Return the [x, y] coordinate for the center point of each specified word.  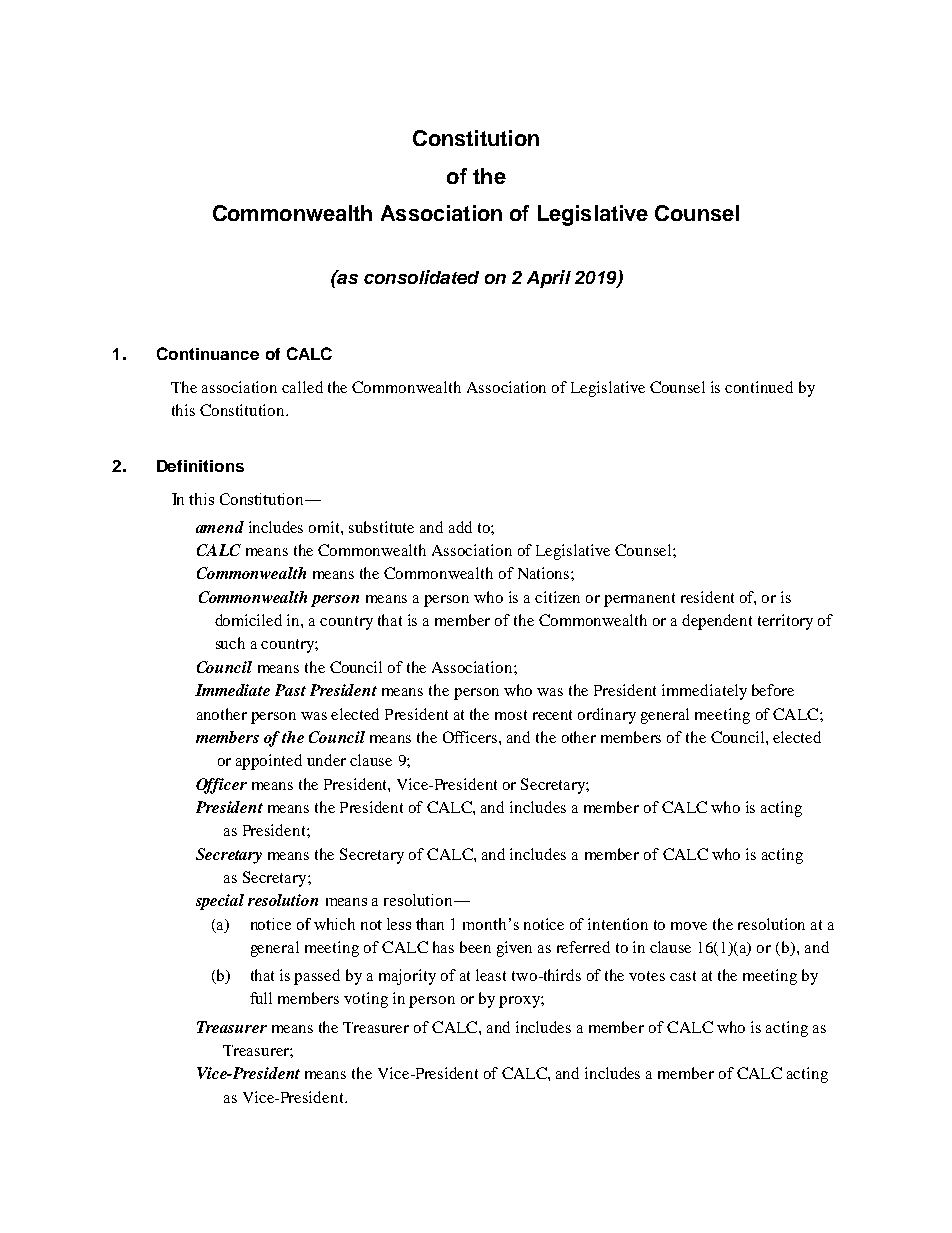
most [511, 715]
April [549, 279]
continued [759, 387]
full [261, 998]
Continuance [208, 353]
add [460, 527]
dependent [717, 622]
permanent [639, 600]
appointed [269, 762]
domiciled [248, 620]
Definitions [200, 466]
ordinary [607, 716]
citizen [557, 597]
